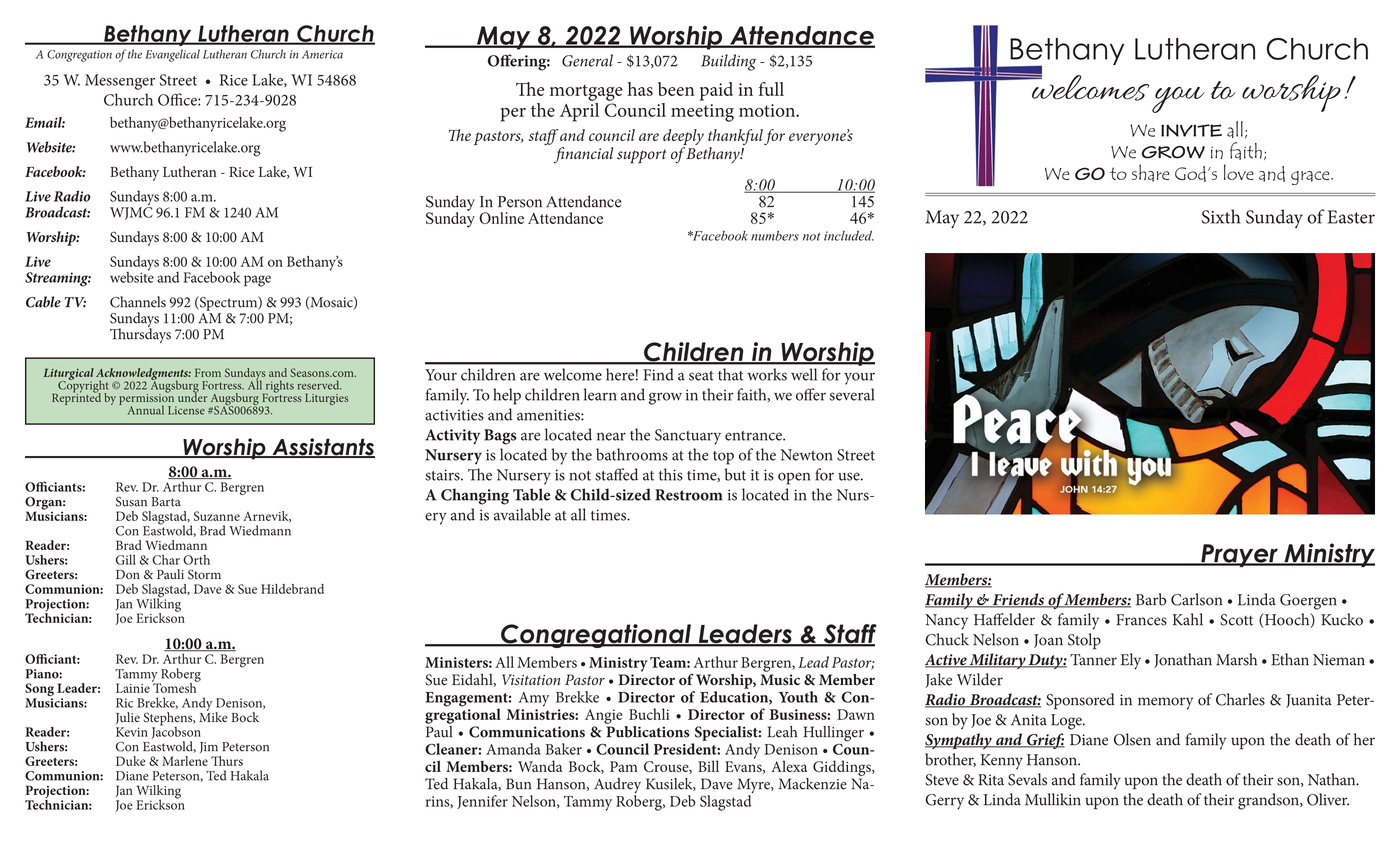 The width and height of the page is (1400, 850). What do you see at coordinates (1269, 801) in the page?
I see `grandson` at bounding box center [1269, 801].
